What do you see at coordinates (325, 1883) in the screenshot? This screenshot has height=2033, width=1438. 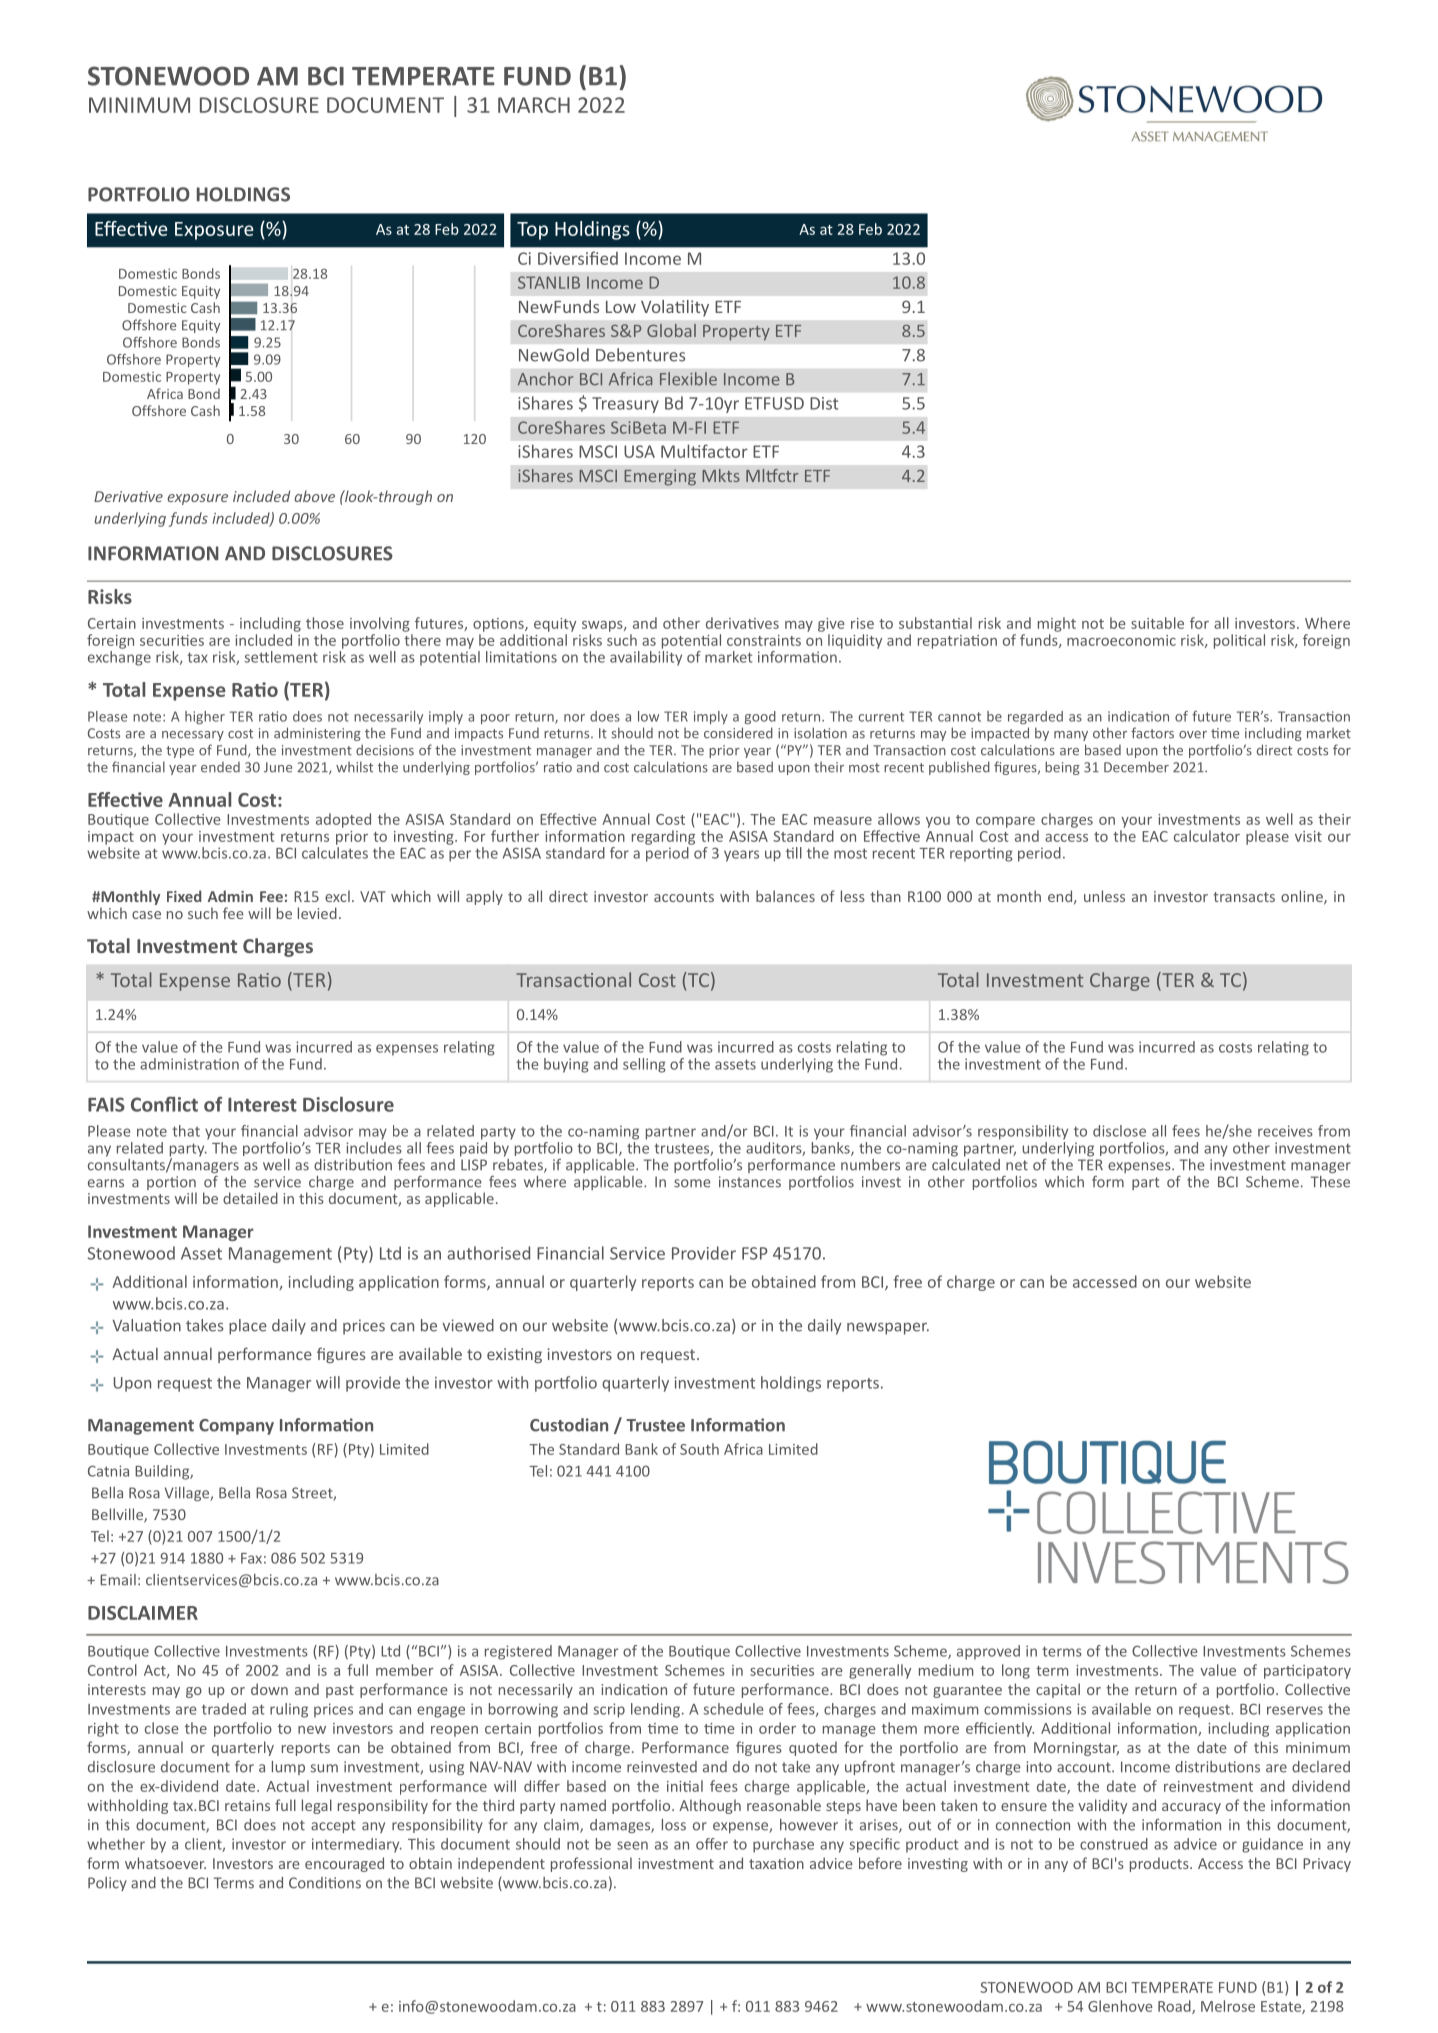 I see `Conditions` at bounding box center [325, 1883].
